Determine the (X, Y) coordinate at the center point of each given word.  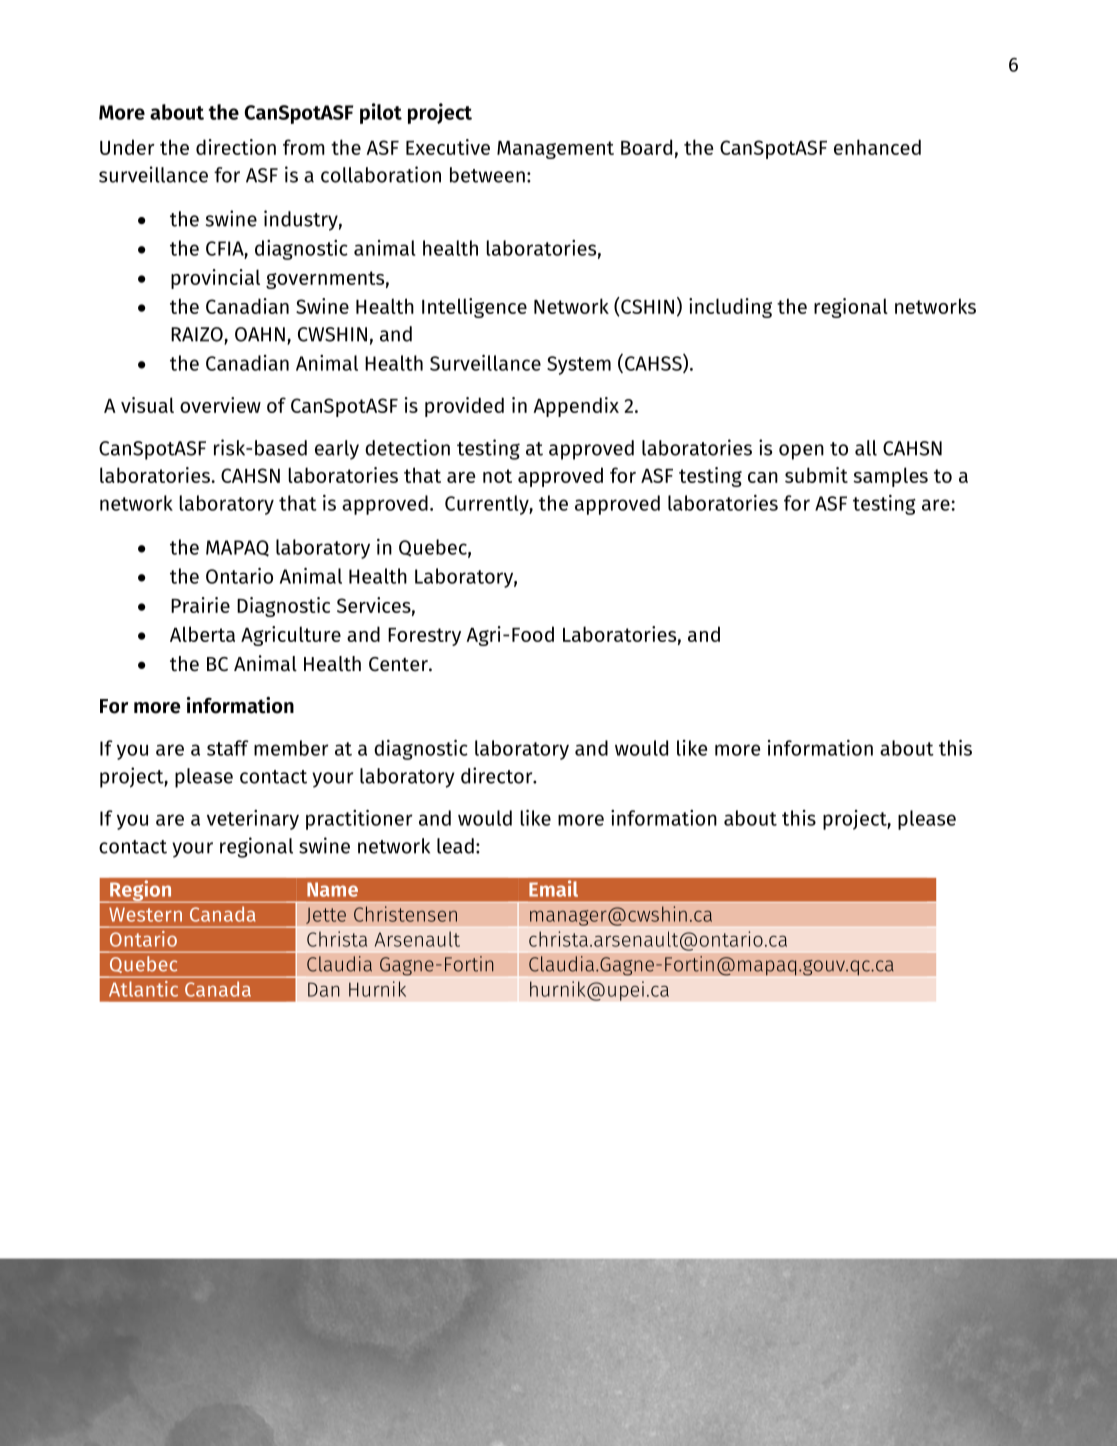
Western (145, 914)
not (497, 476)
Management (555, 150)
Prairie (200, 605)
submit (816, 475)
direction (236, 147)
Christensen (405, 914)
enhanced (877, 147)
